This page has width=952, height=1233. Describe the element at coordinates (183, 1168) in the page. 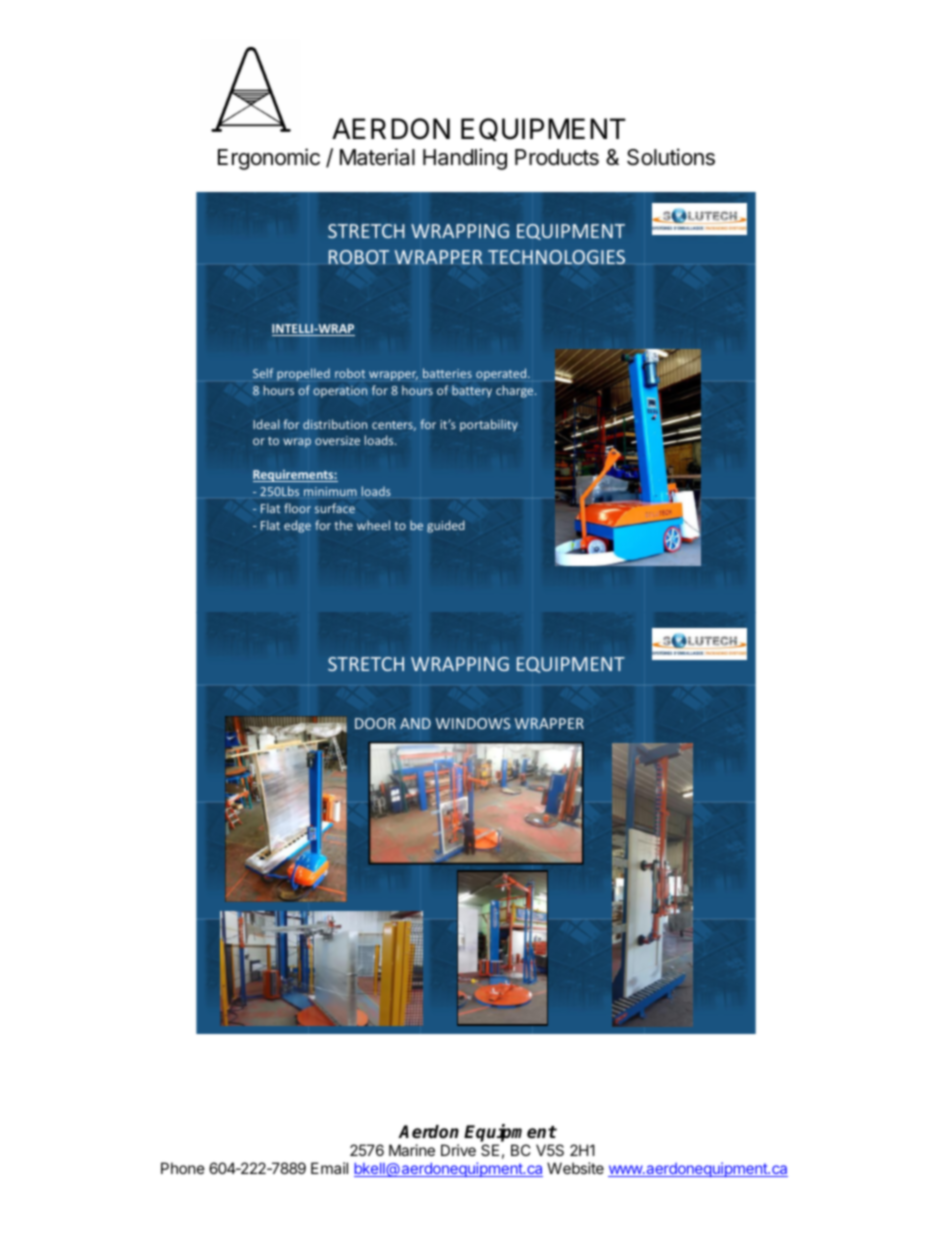

I see `Phone` at that location.
